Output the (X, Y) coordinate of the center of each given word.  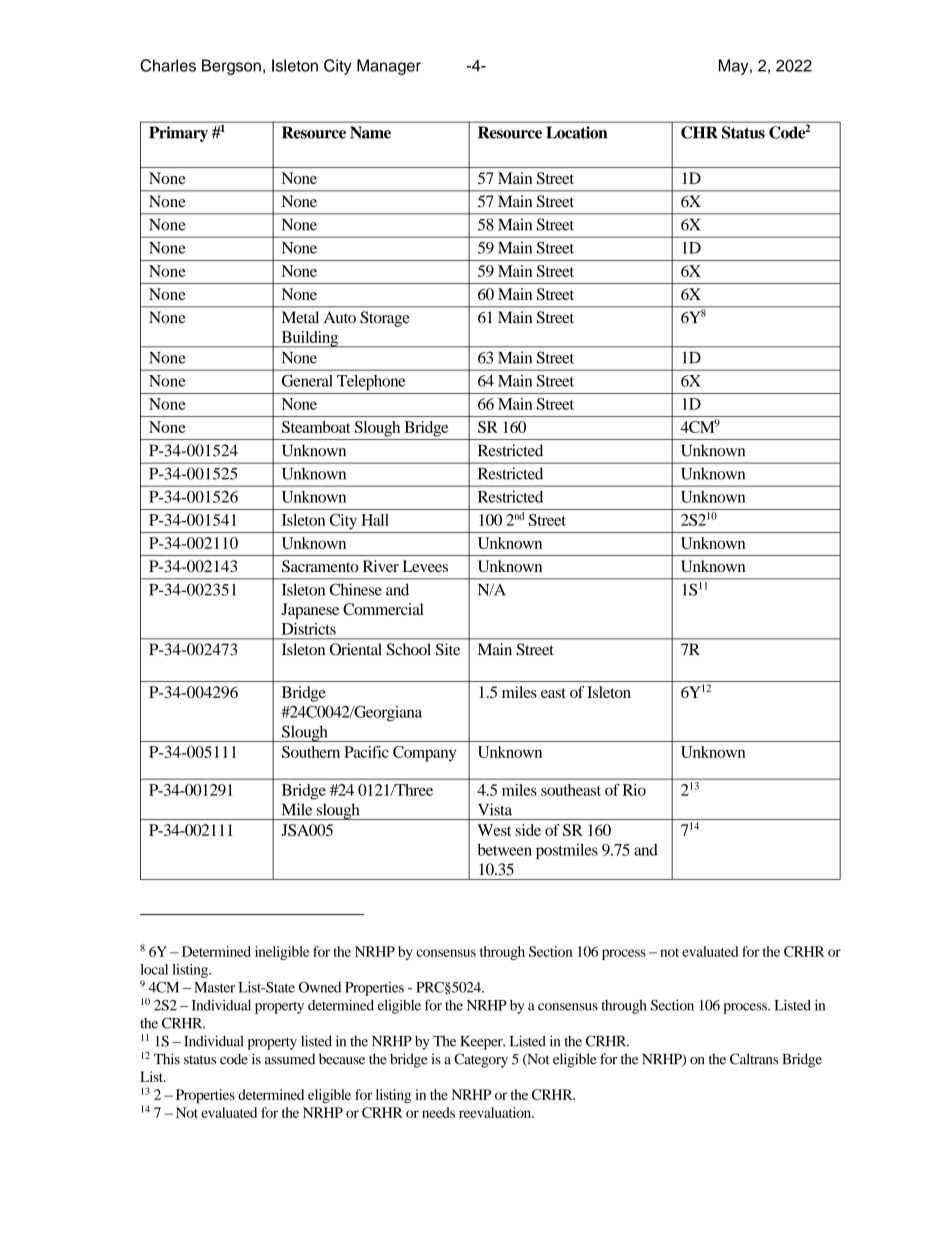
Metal (300, 317)
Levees (425, 566)
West (494, 830)
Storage (385, 319)
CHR (699, 132)
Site (448, 649)
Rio (634, 790)
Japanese (310, 611)
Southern (311, 752)
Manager (389, 67)
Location (576, 132)
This (167, 1059)
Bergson (231, 67)
